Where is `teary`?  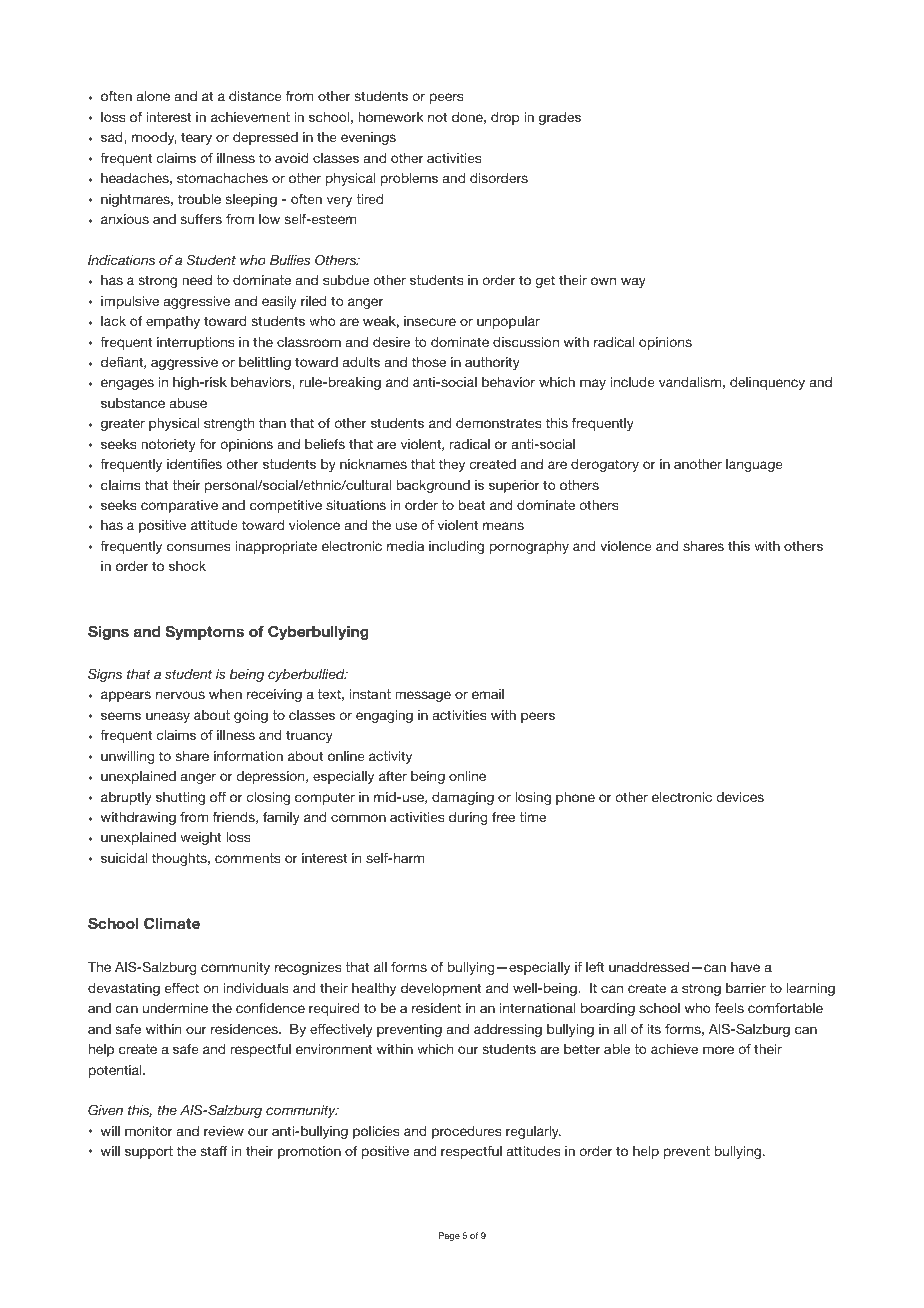 teary is located at coordinates (196, 138).
